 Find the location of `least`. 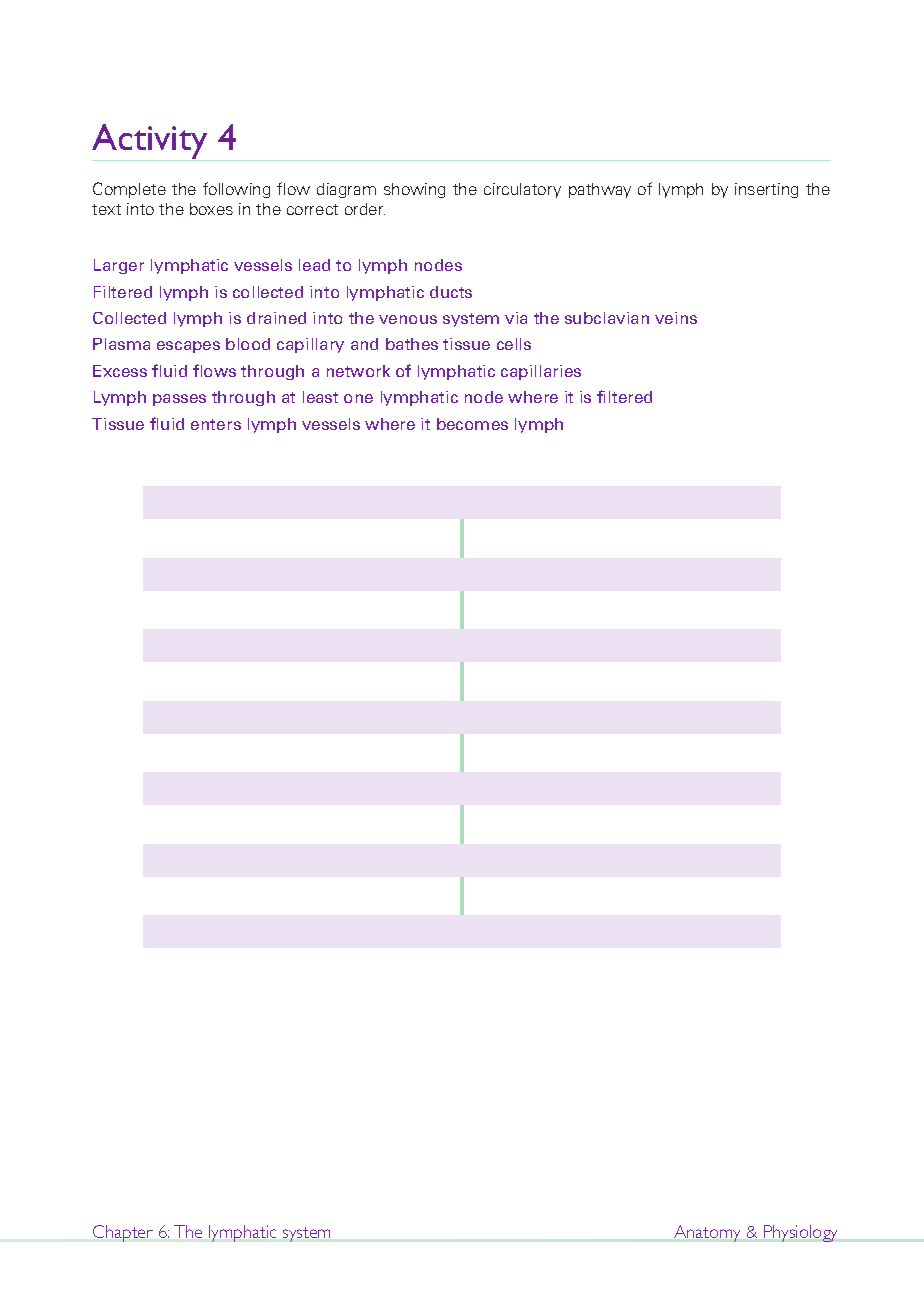

least is located at coordinates (320, 397).
